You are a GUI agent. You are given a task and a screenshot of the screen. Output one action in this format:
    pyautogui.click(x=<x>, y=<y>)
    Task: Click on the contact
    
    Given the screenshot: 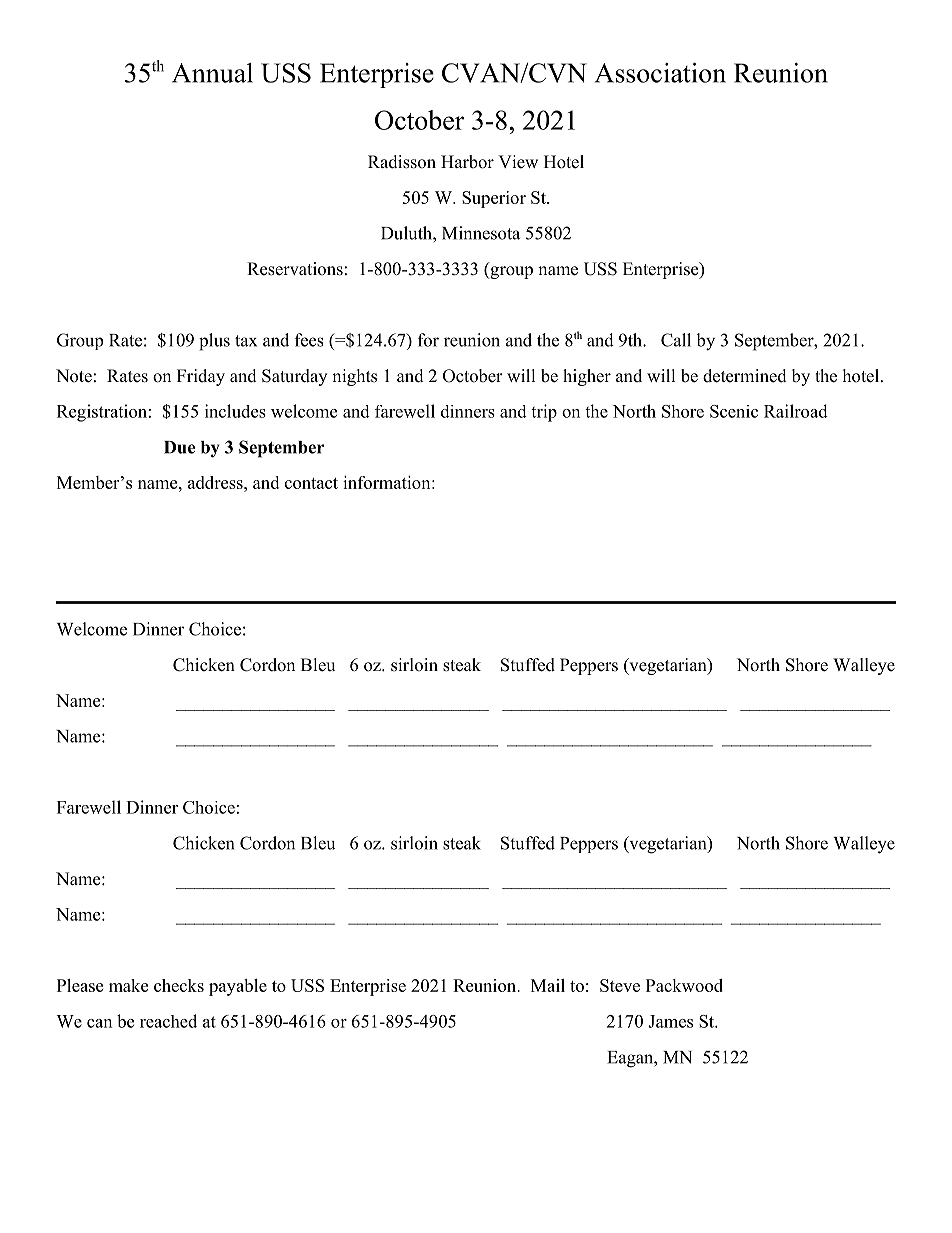 What is the action you would take?
    pyautogui.click(x=311, y=483)
